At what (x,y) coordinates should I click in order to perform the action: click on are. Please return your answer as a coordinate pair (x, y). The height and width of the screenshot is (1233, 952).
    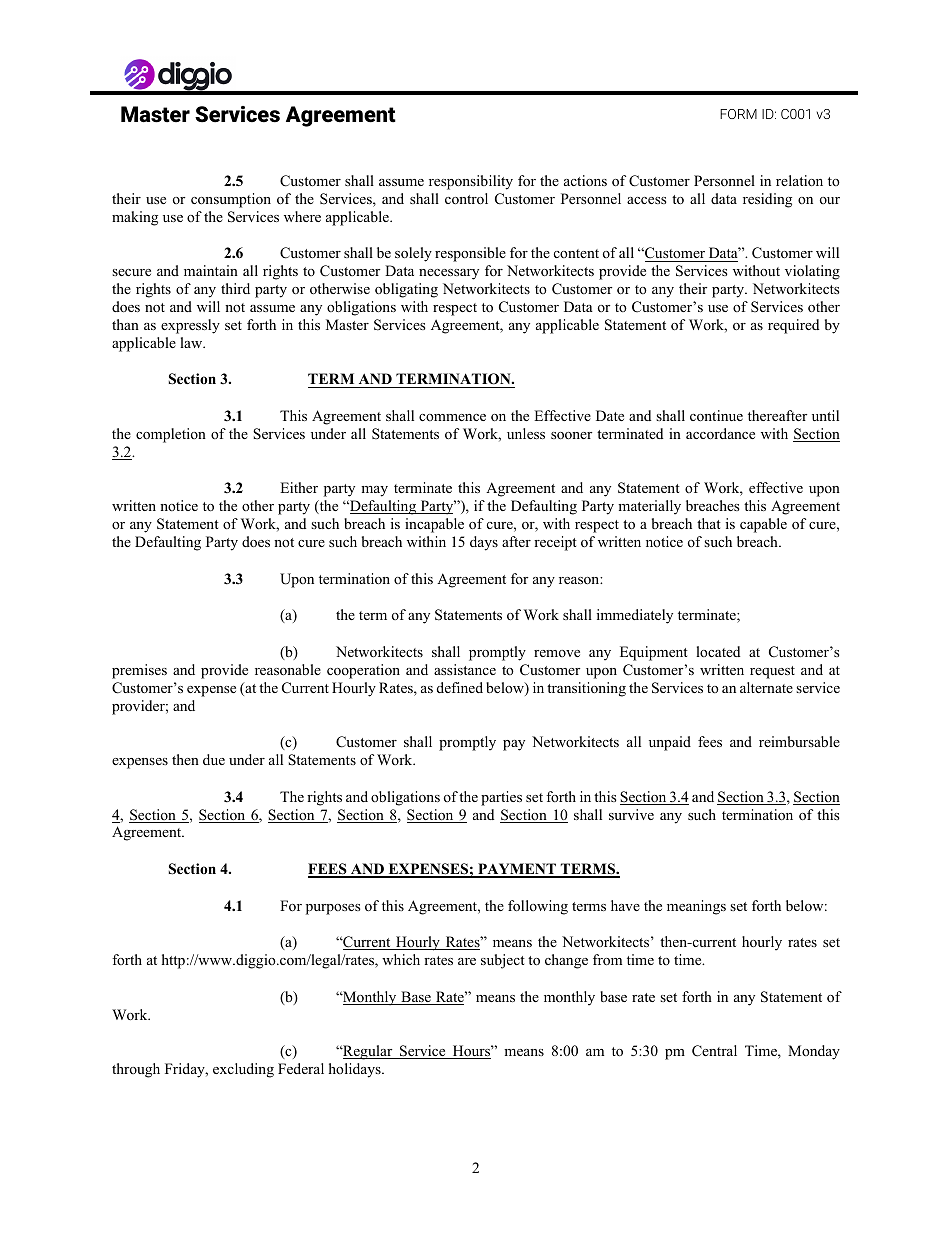
    Looking at the image, I should click on (467, 961).
